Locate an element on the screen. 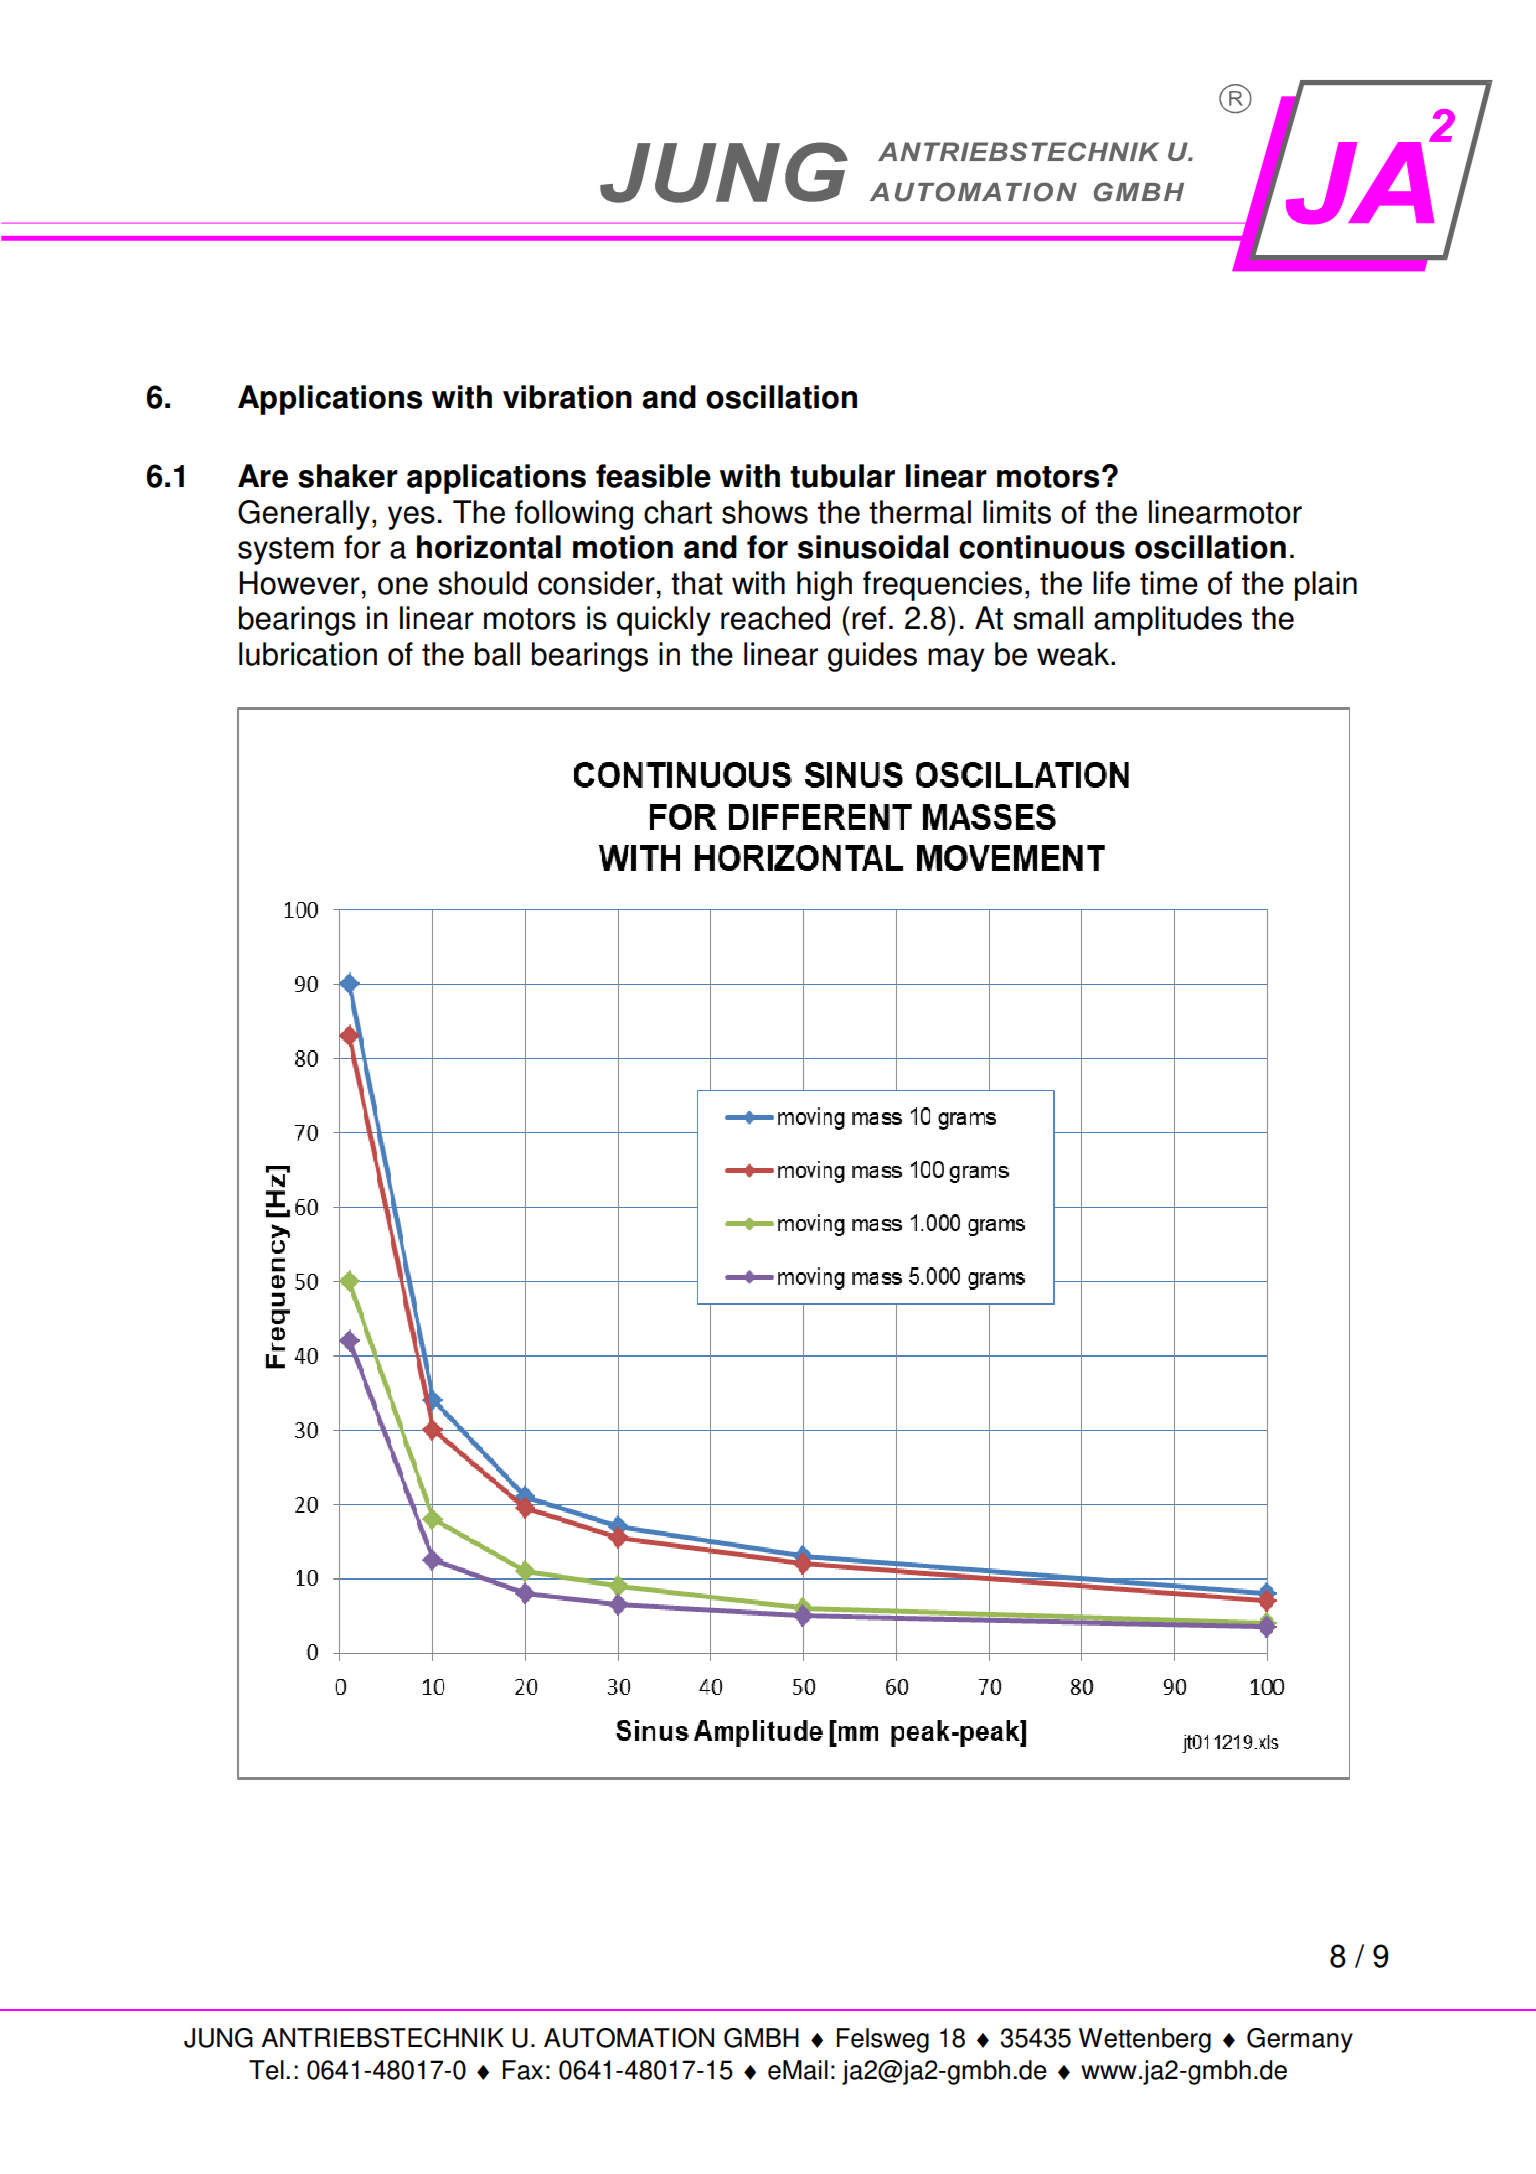  weak is located at coordinates (1074, 654).
